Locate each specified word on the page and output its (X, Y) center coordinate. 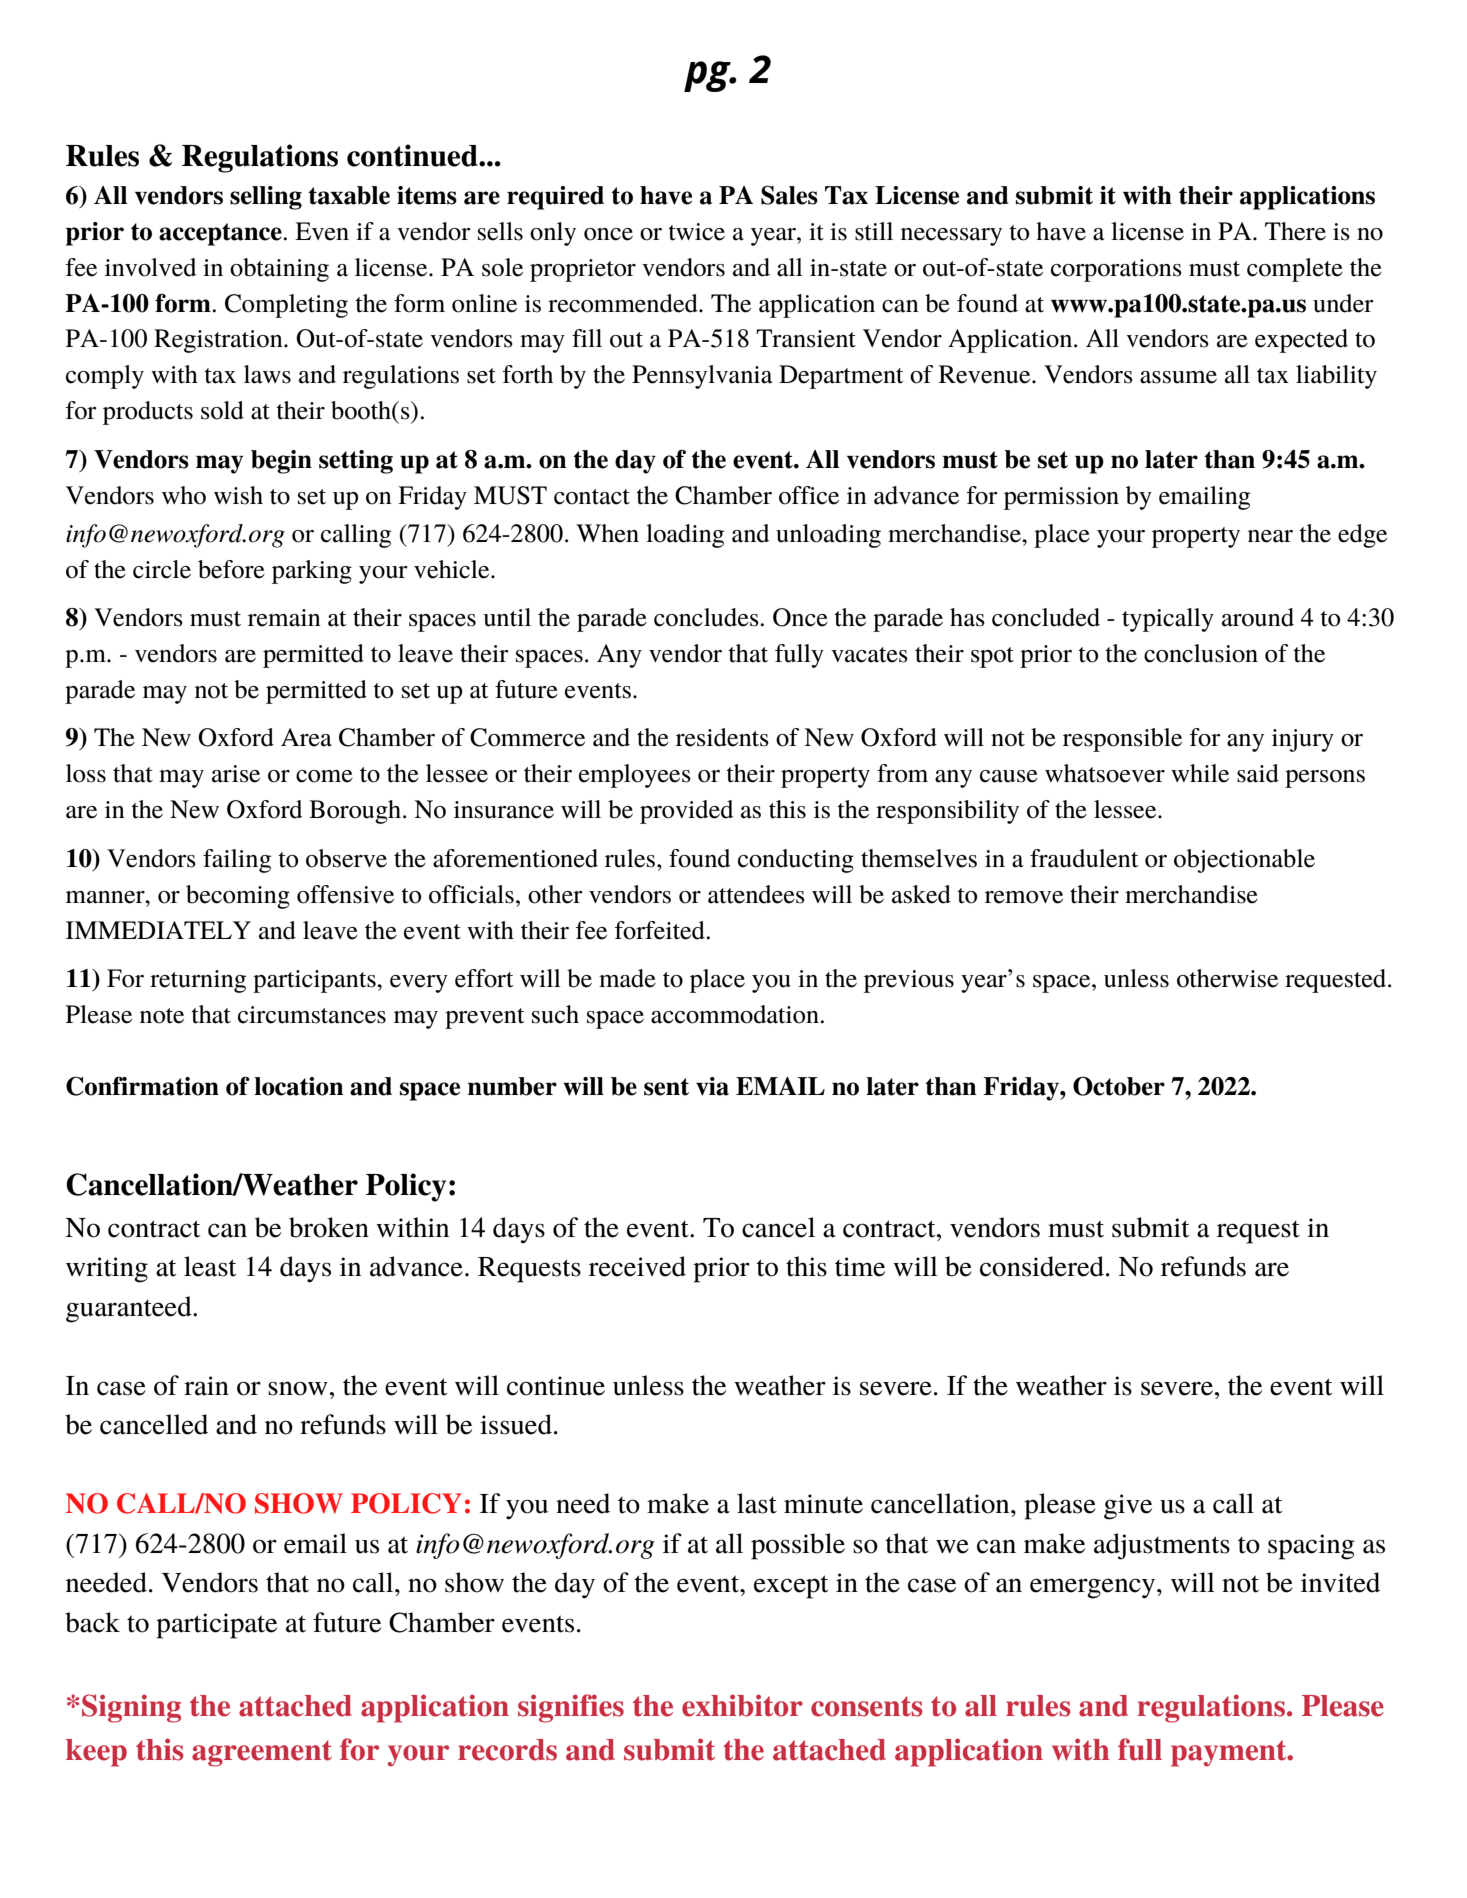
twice (696, 232)
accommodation (736, 1014)
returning (198, 981)
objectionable (1244, 861)
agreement (262, 1753)
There (1295, 231)
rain (206, 1386)
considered (1042, 1266)
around (1258, 617)
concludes (707, 617)
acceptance (221, 234)
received (637, 1266)
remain (284, 618)
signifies (571, 1708)
